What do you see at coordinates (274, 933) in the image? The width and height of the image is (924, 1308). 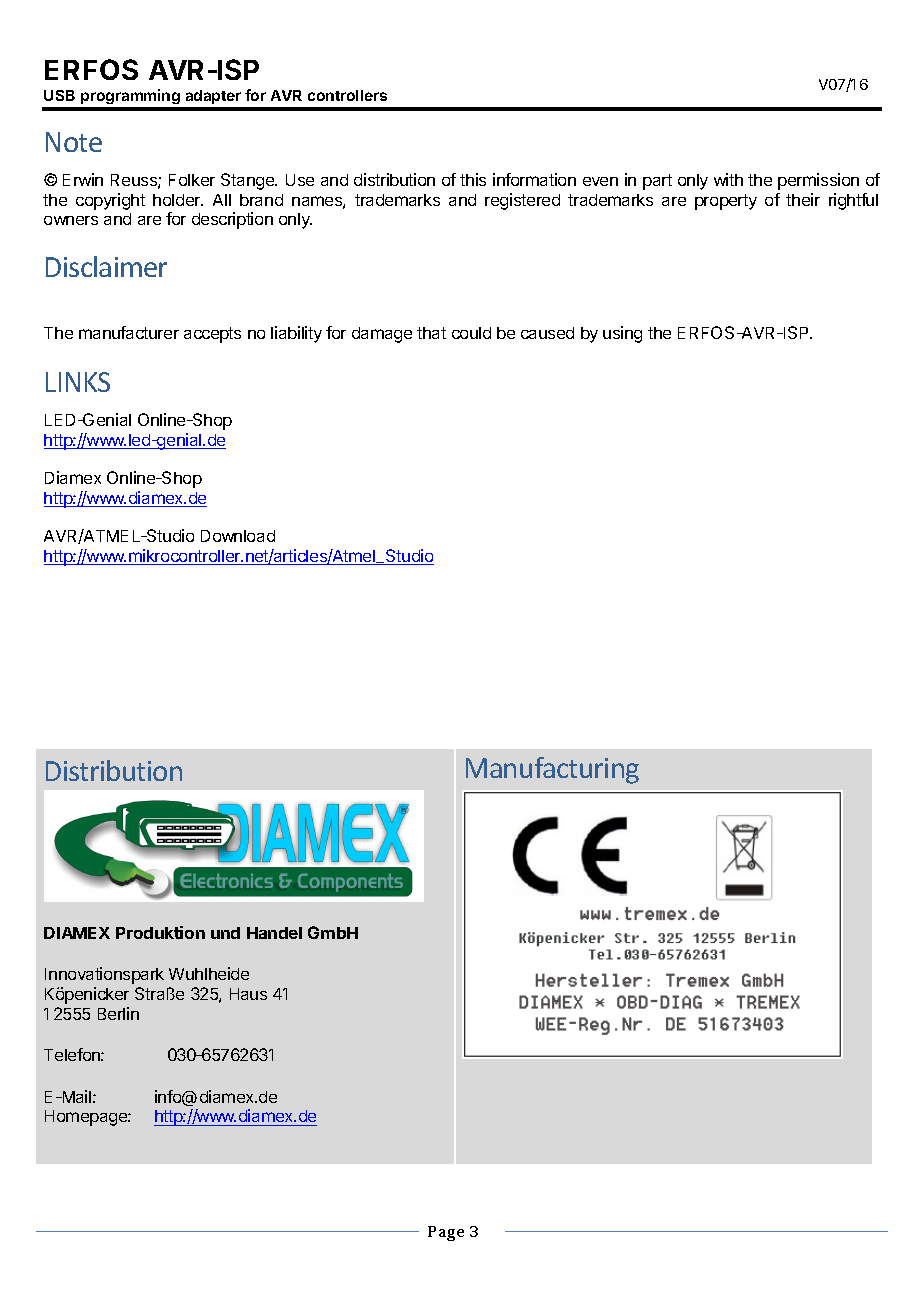 I see `Handel` at bounding box center [274, 933].
